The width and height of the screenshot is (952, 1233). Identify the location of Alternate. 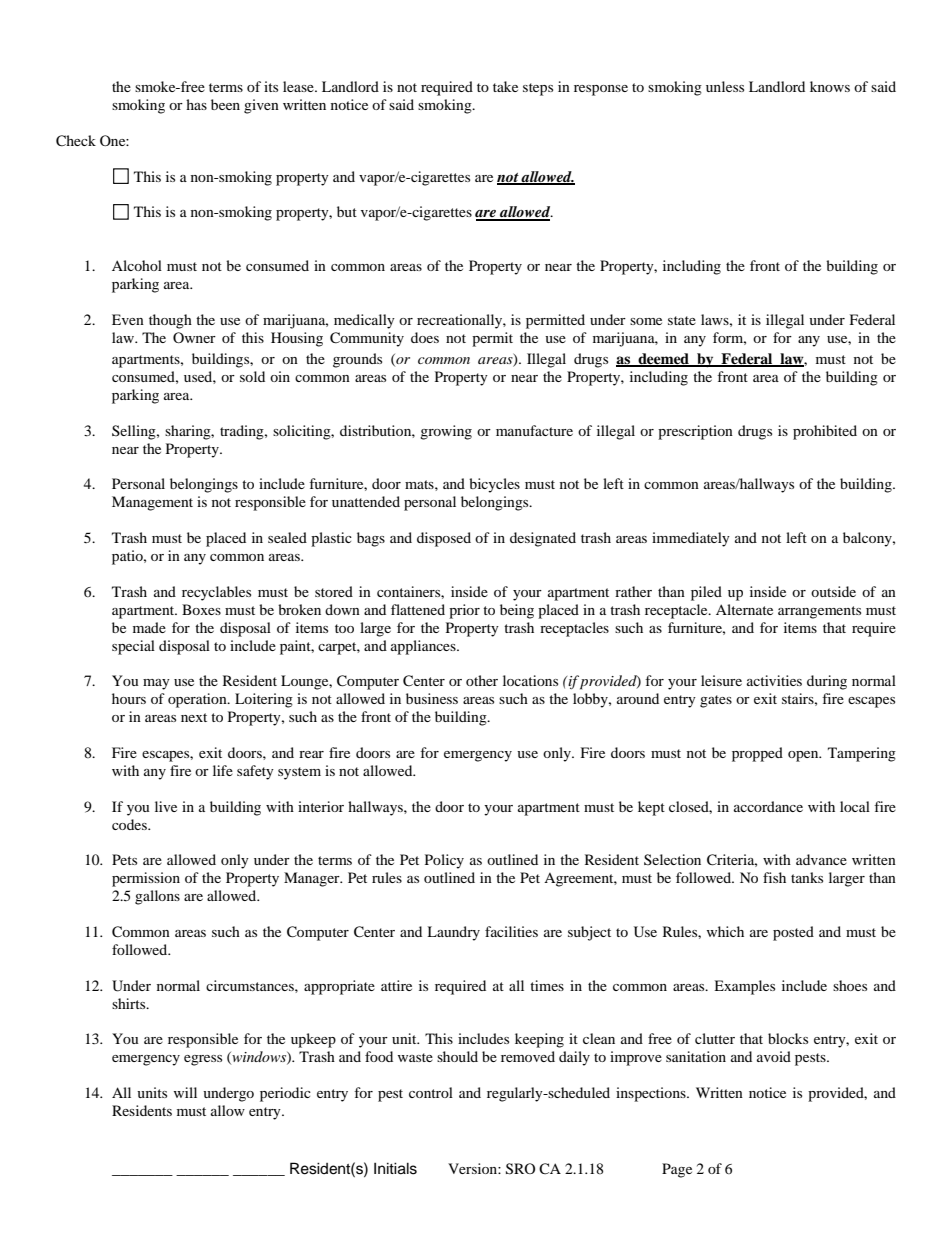
(744, 609).
